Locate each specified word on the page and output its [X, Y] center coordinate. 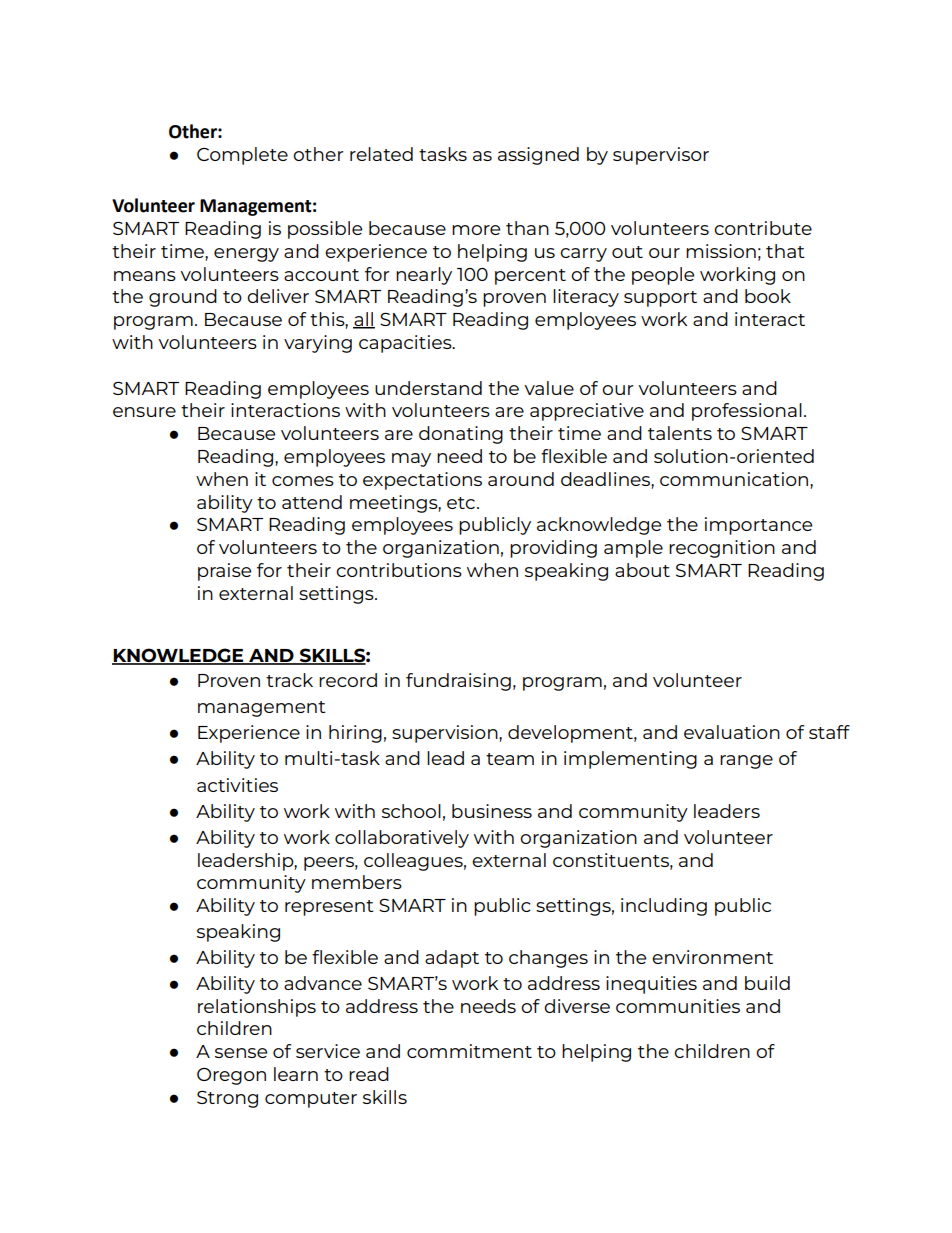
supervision [446, 734]
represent [329, 908]
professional [747, 412]
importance [758, 526]
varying [318, 344]
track [289, 680]
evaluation [732, 732]
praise [224, 572]
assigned [538, 156]
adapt [452, 959]
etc [461, 503]
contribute [763, 228]
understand [428, 388]
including [664, 907]
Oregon [231, 1076]
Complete [242, 156]
